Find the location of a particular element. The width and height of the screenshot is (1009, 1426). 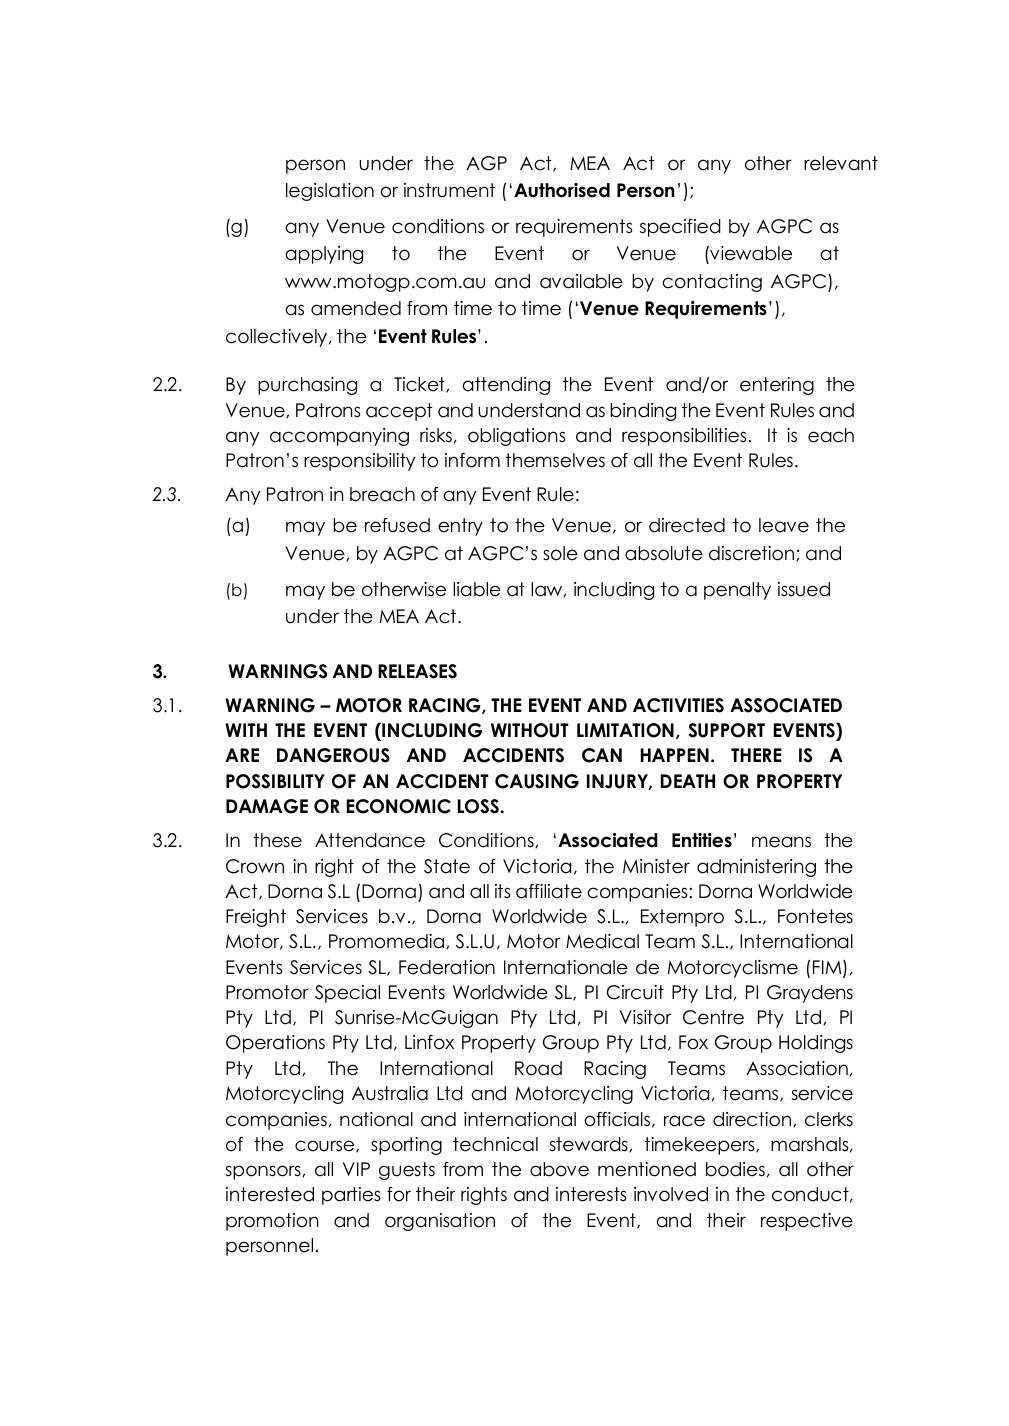

viewable is located at coordinates (750, 255).
